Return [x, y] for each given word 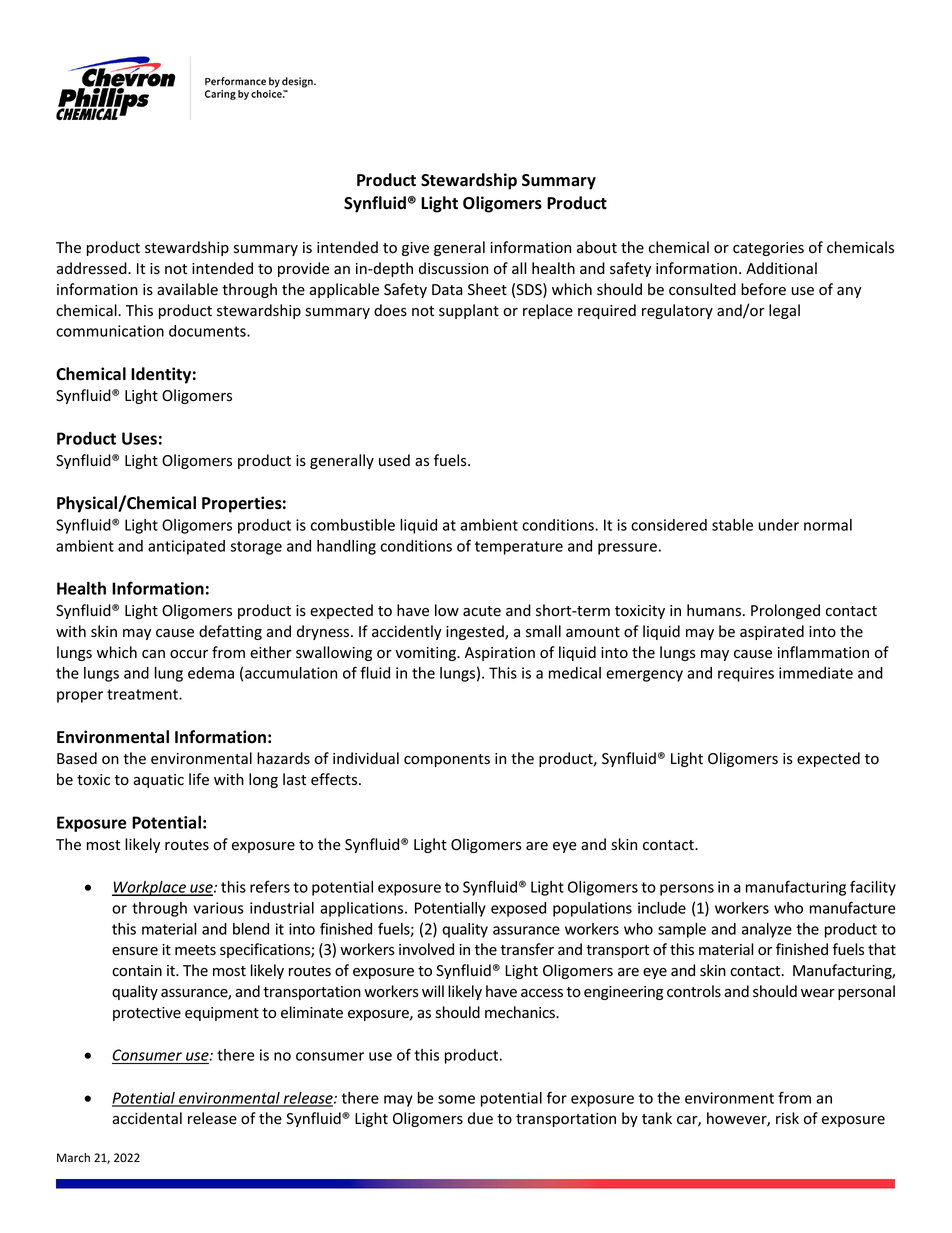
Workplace [150, 888]
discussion [453, 268]
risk [787, 1118]
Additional [781, 268]
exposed [518, 909]
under [778, 525]
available [187, 289]
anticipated [186, 547]
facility [873, 888]
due [480, 1118]
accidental [147, 1118]
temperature [519, 548]
